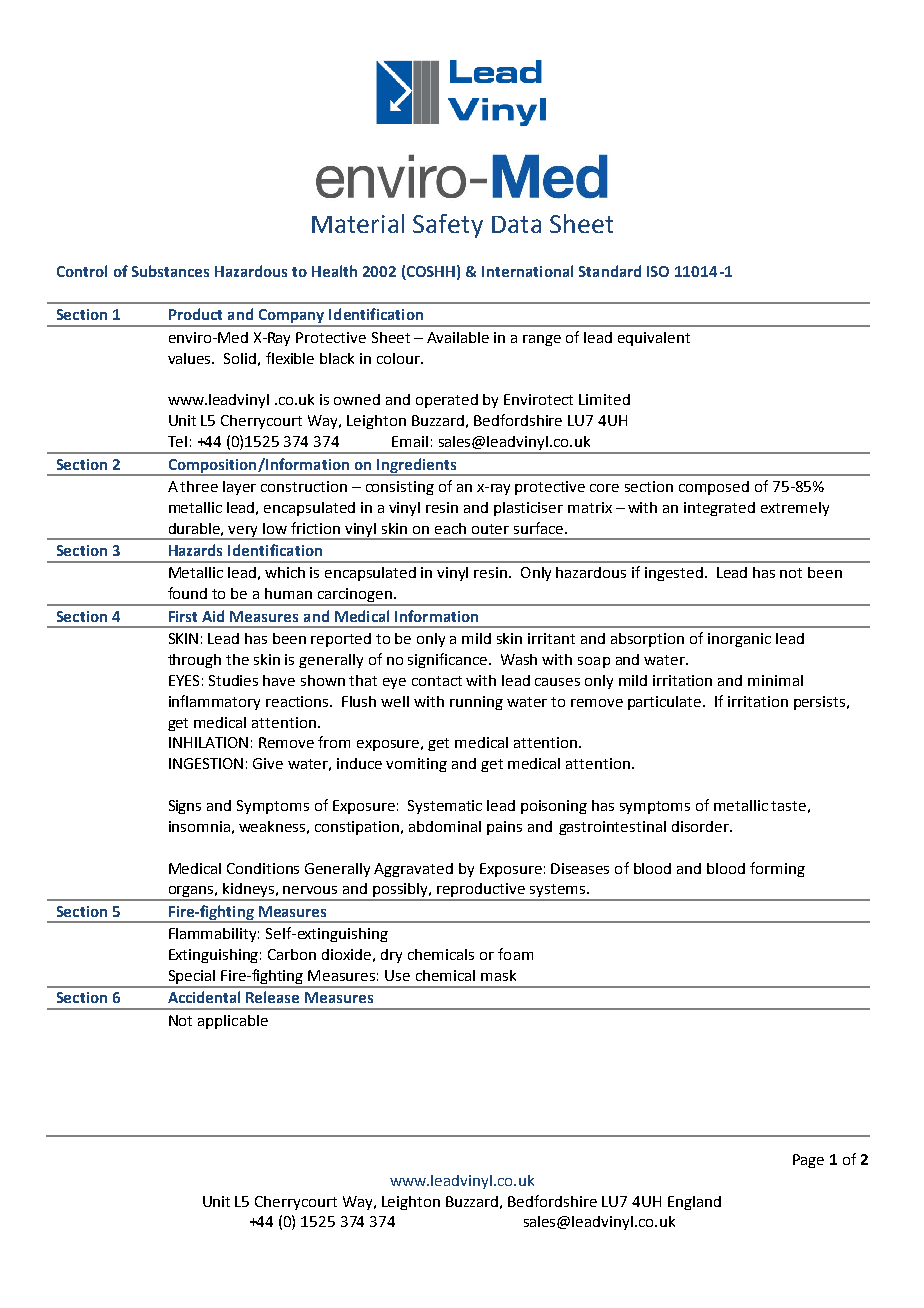 This screenshot has width=924, height=1308. Describe the element at coordinates (448, 226) in the screenshot. I see `Safety` at that location.
